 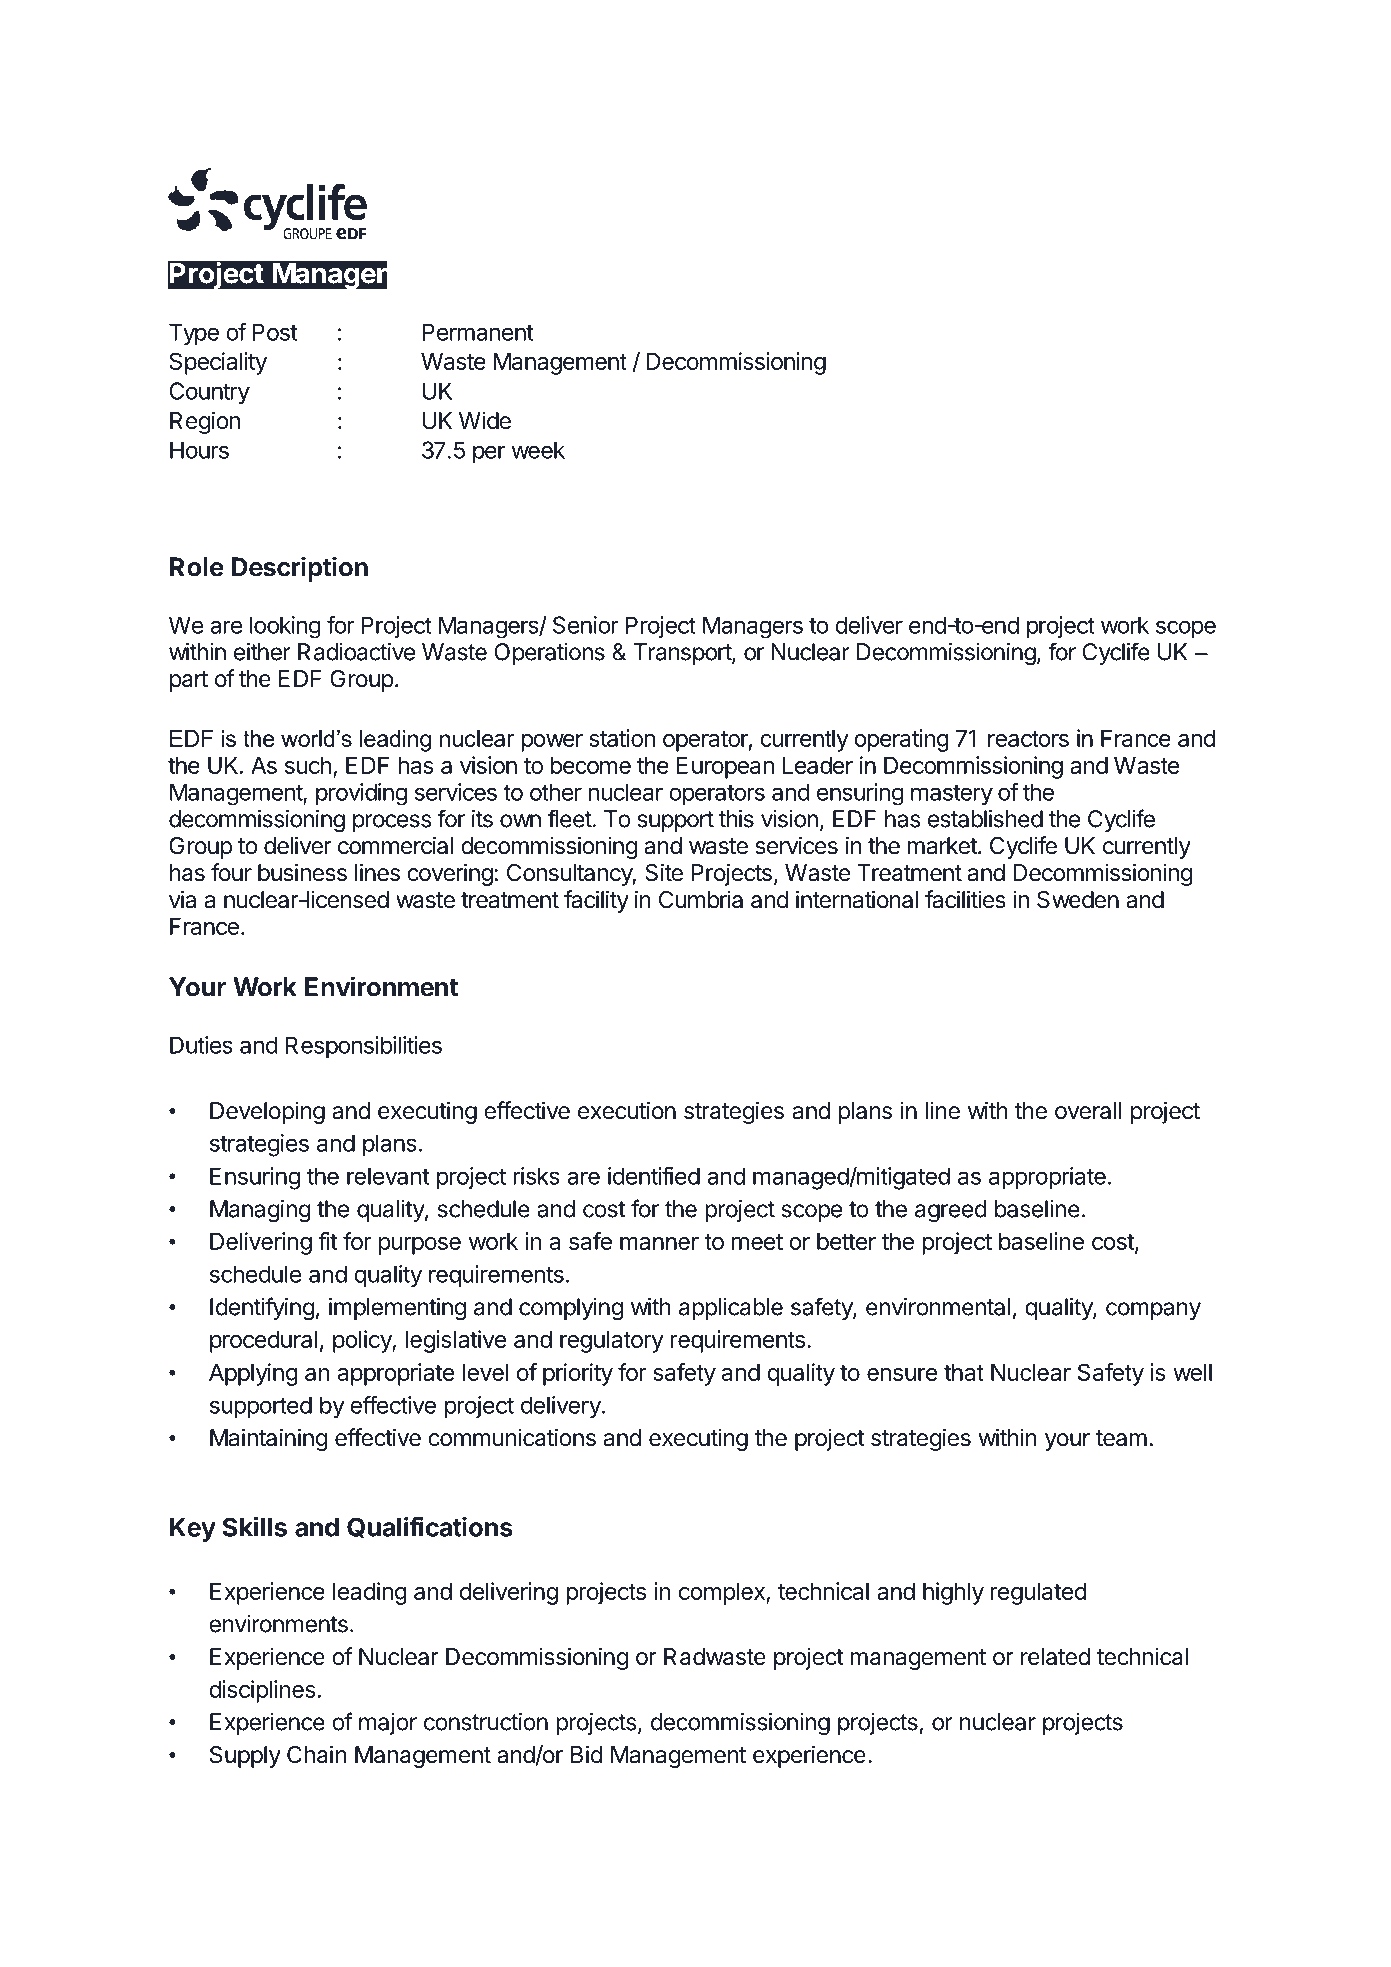 What do you see at coordinates (260, 1211) in the image?
I see `Managing` at bounding box center [260, 1211].
